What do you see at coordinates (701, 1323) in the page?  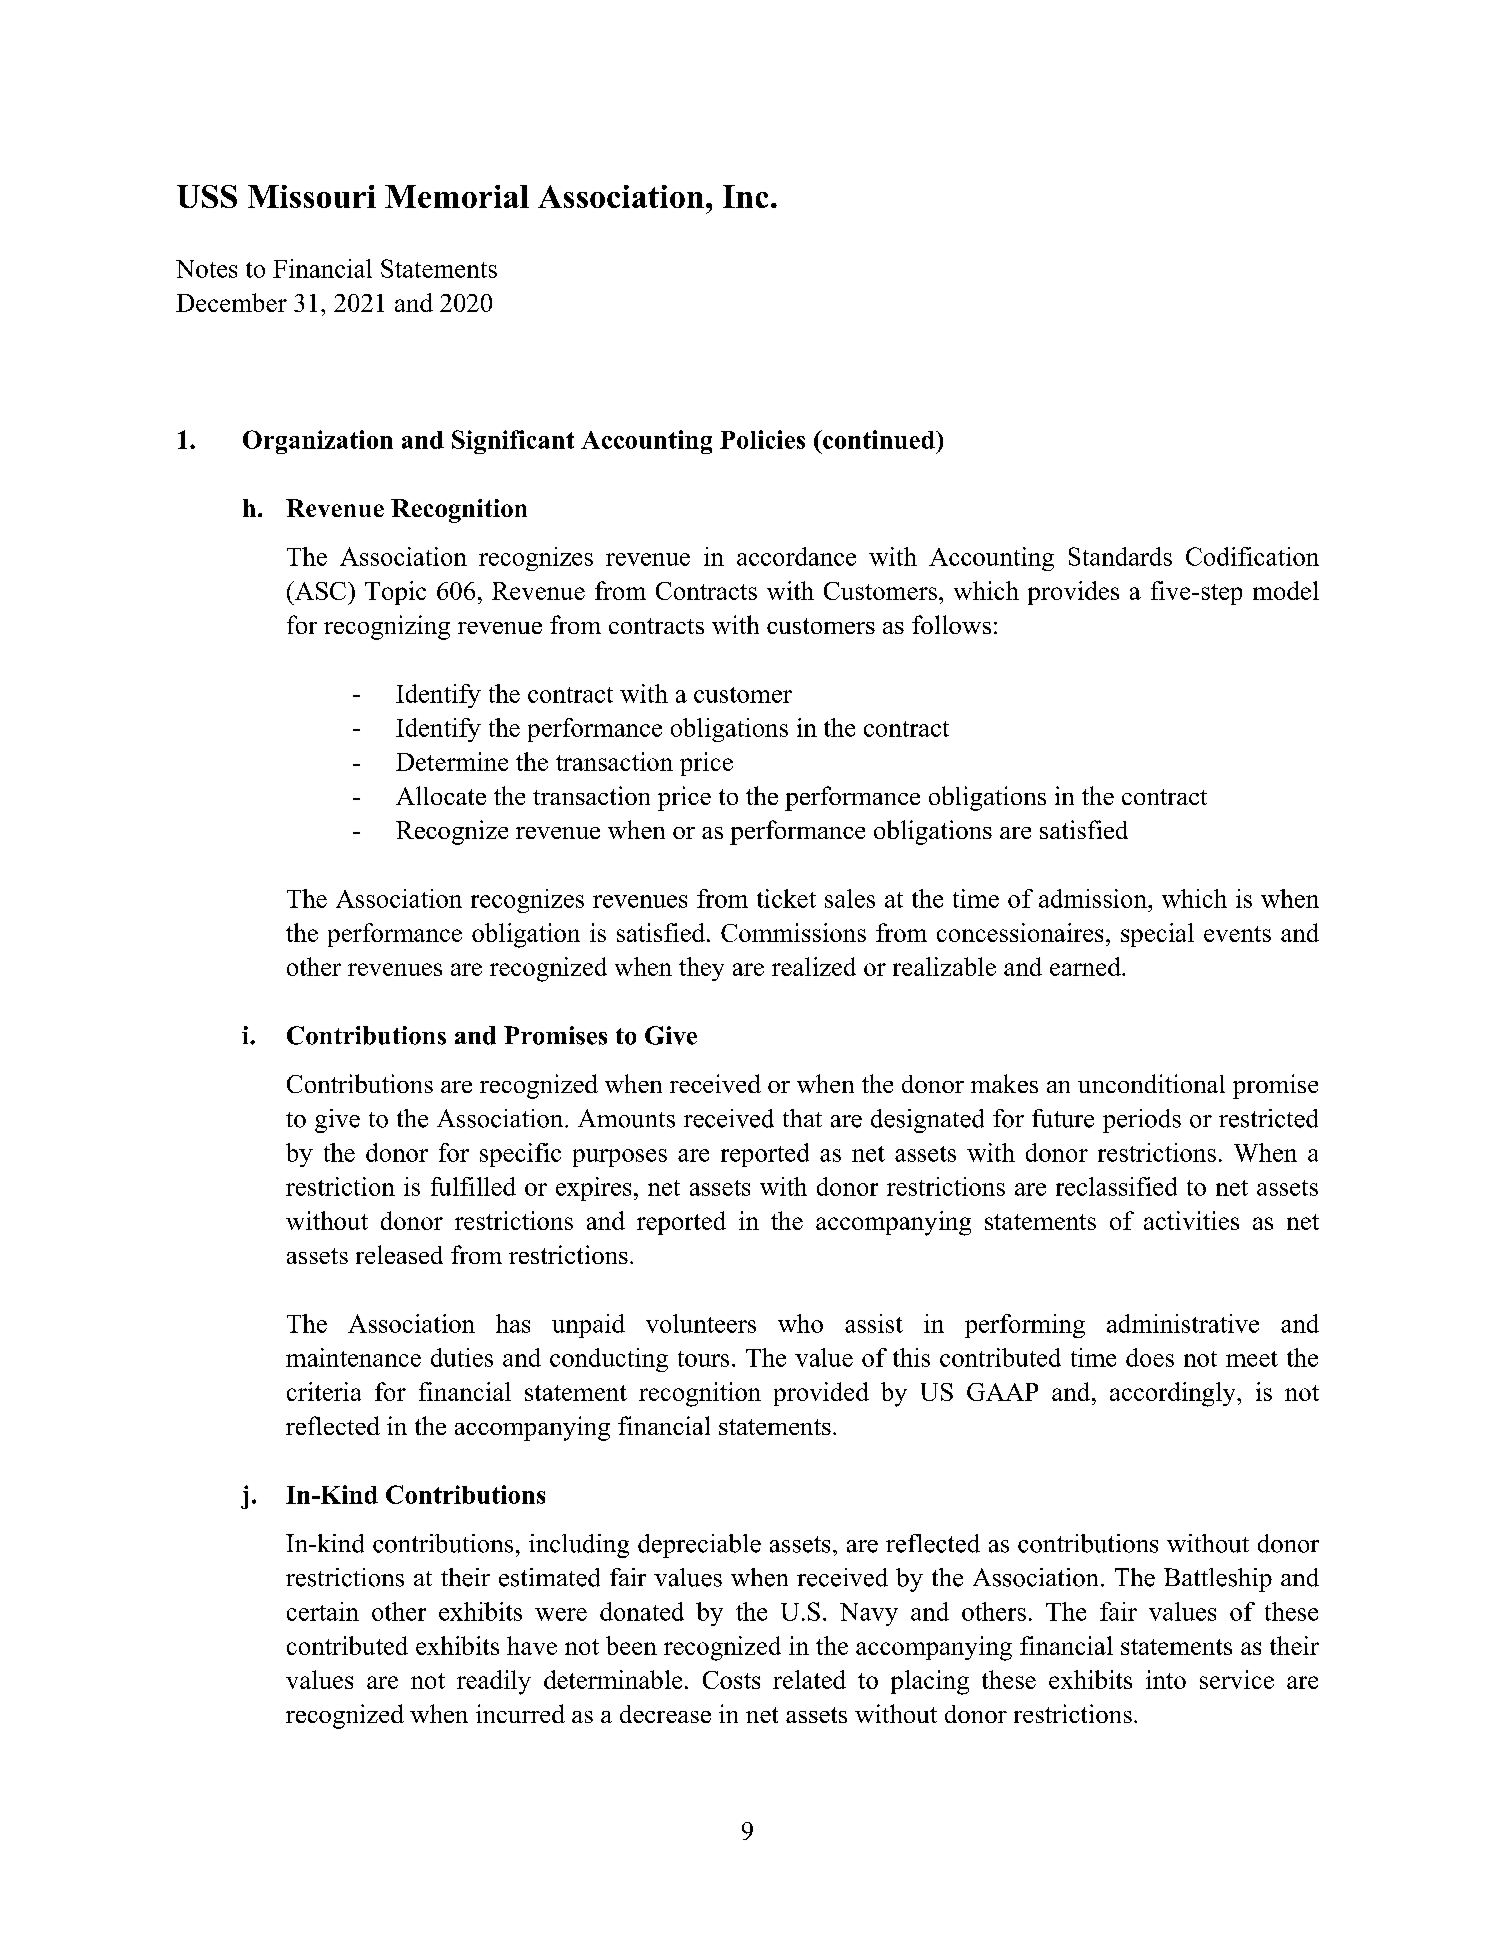 I see `volunteers` at bounding box center [701, 1323].
